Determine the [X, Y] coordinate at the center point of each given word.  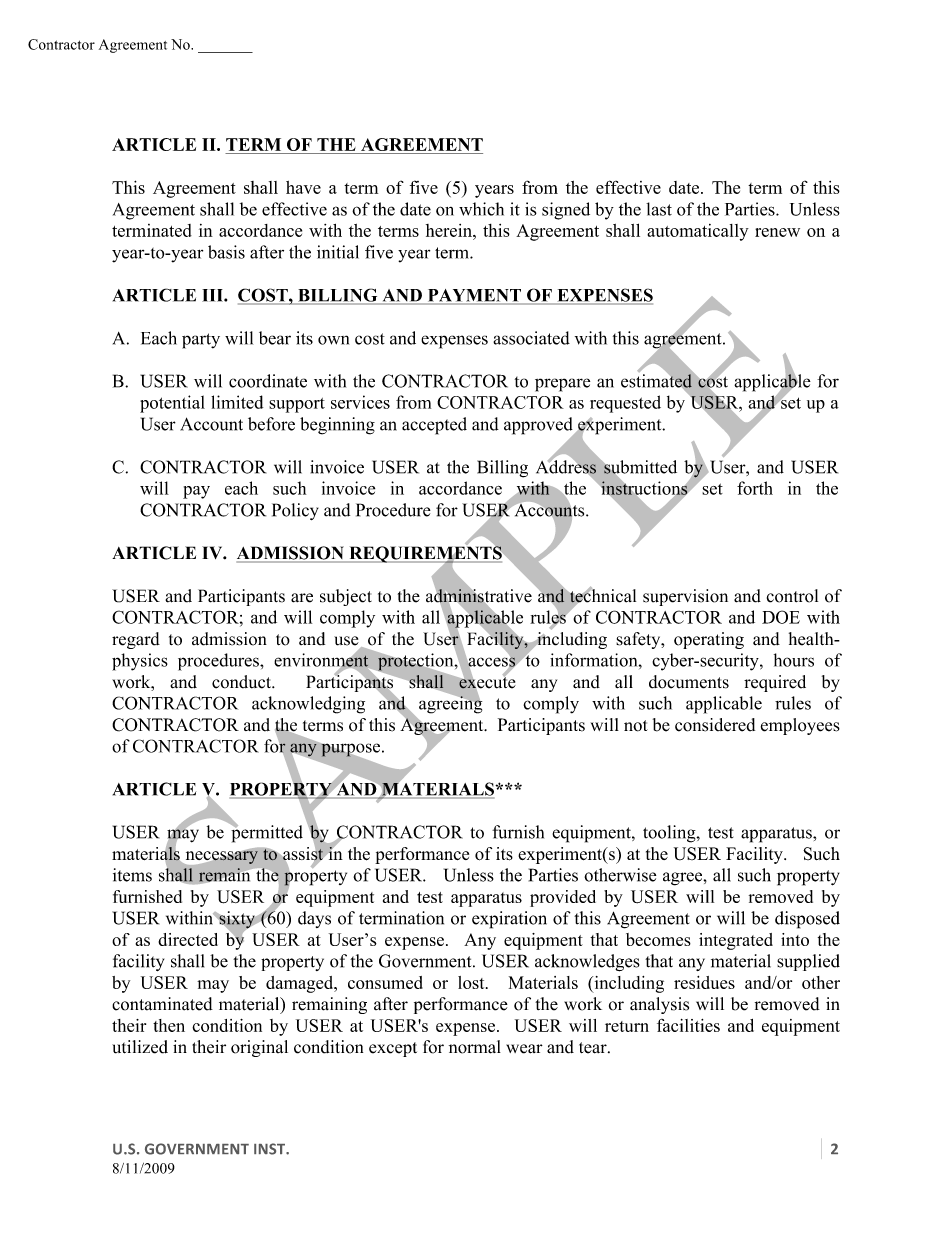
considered [715, 725]
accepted [434, 426]
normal [475, 1047]
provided [563, 898]
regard [136, 640]
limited [237, 402]
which [481, 209]
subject [346, 597]
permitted [266, 833]
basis [226, 252]
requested [625, 404]
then [169, 1025]
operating [709, 640]
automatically [698, 232]
